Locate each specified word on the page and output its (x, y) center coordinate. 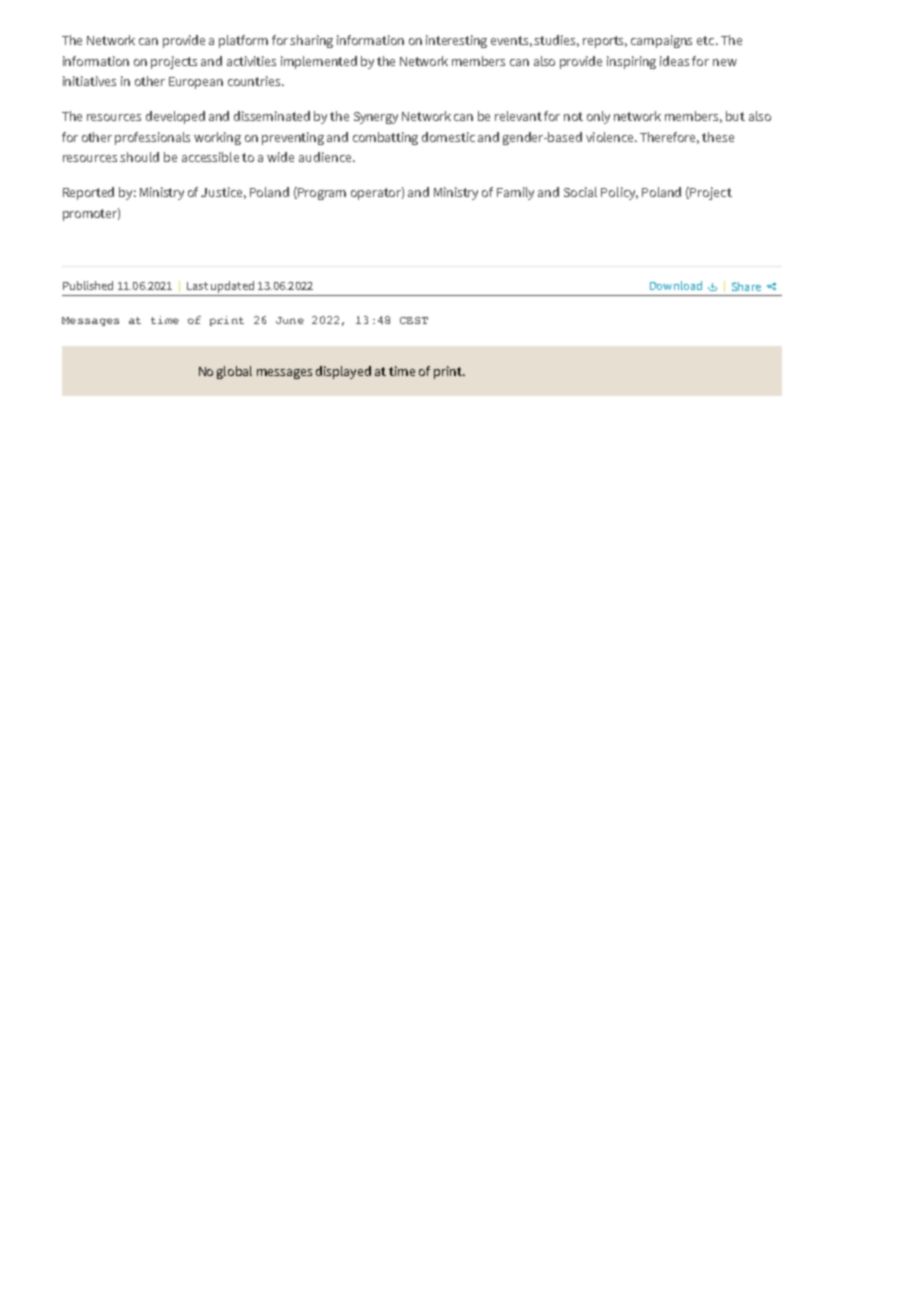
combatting (385, 138)
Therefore (669, 138)
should (139, 157)
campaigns (661, 41)
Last (197, 286)
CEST (414, 320)
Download (676, 285)
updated (232, 287)
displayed (343, 372)
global (234, 372)
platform (243, 41)
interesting (456, 41)
